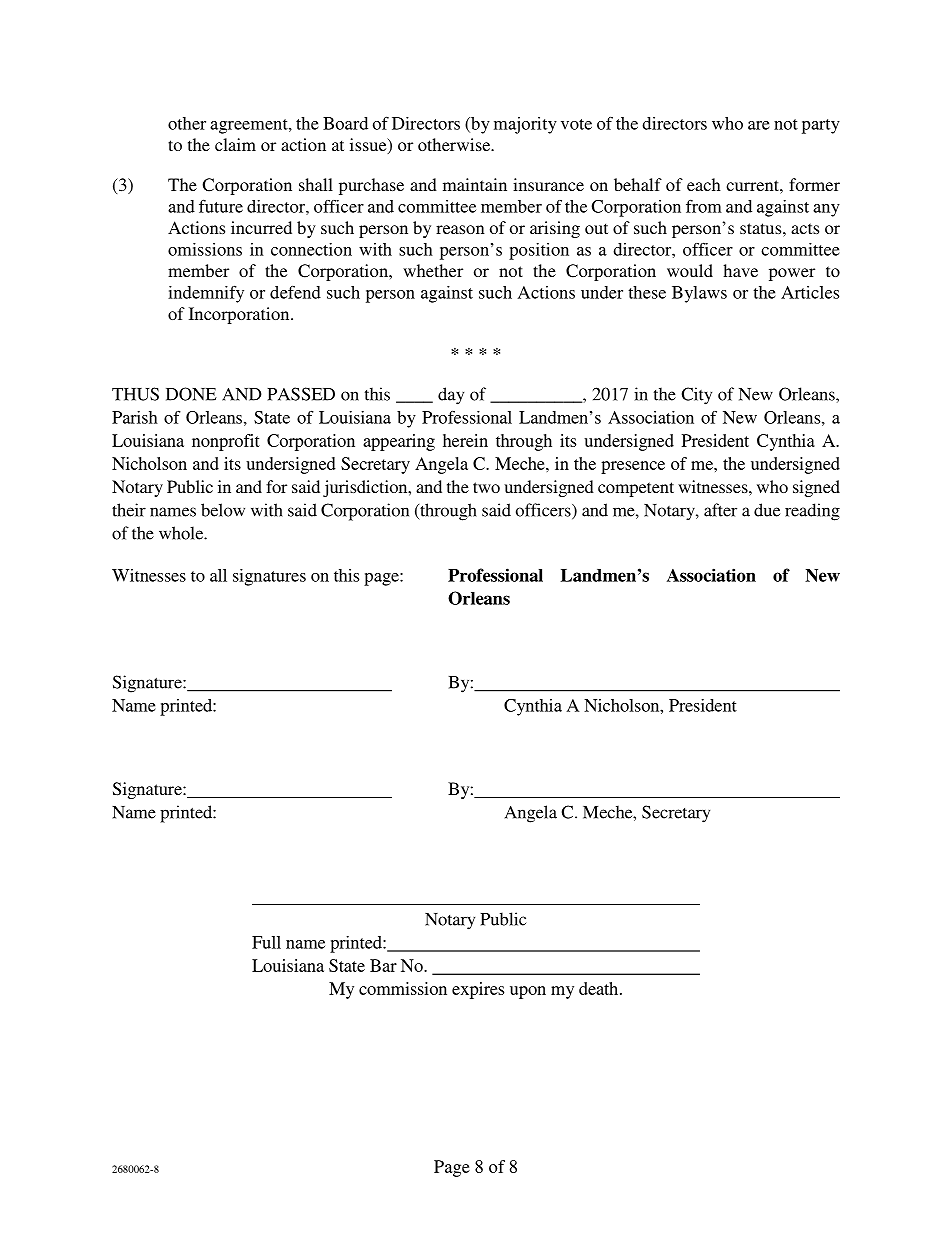  What do you see at coordinates (266, 942) in the screenshot?
I see `Full` at bounding box center [266, 942].
